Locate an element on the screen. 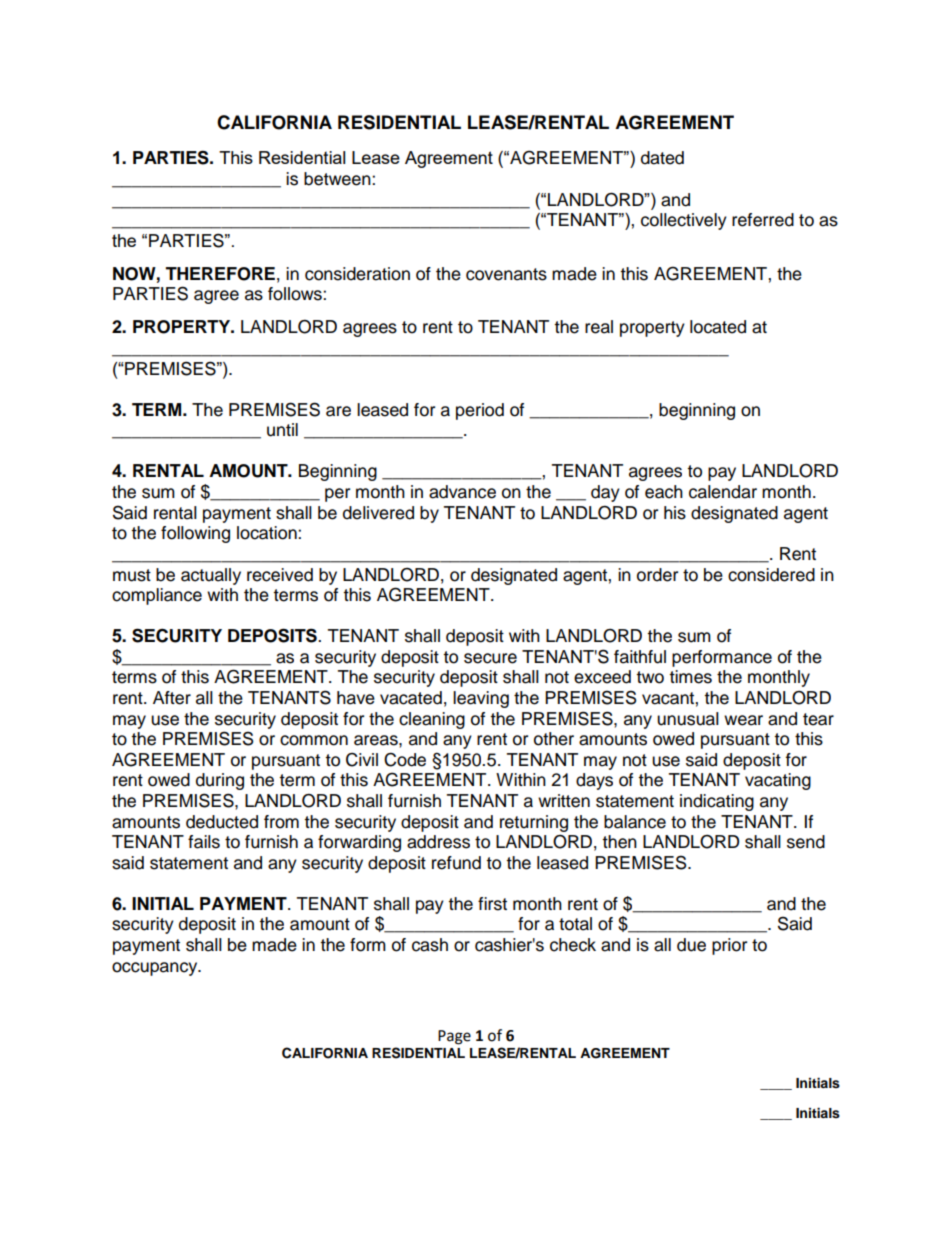 This screenshot has height=1233, width=952. each is located at coordinates (664, 492).
